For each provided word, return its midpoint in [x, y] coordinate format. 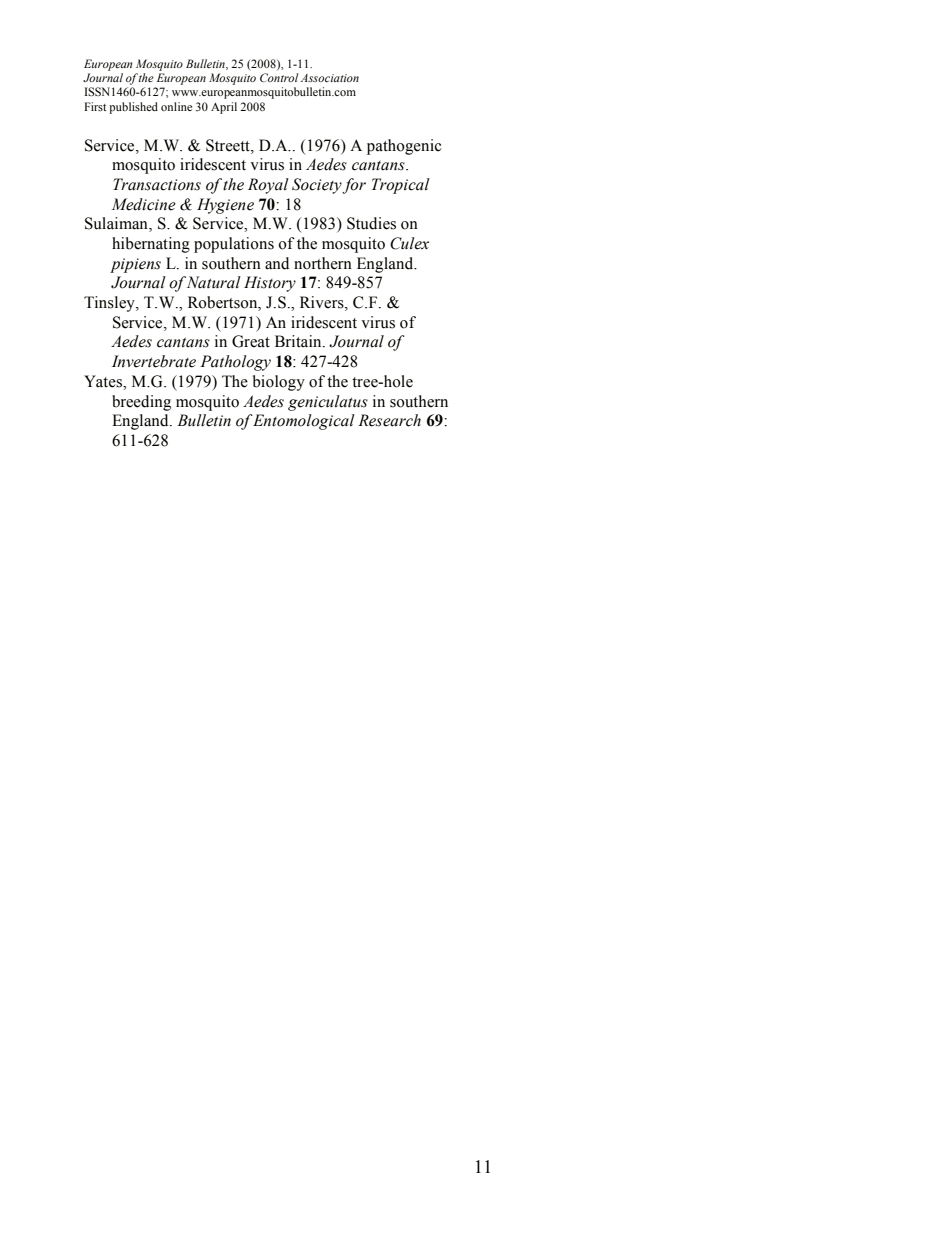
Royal [268, 186]
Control [279, 77]
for [354, 186]
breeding [141, 403]
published [133, 108]
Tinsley [110, 304]
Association [330, 78]
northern [323, 263]
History [270, 284]
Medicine [144, 204]
